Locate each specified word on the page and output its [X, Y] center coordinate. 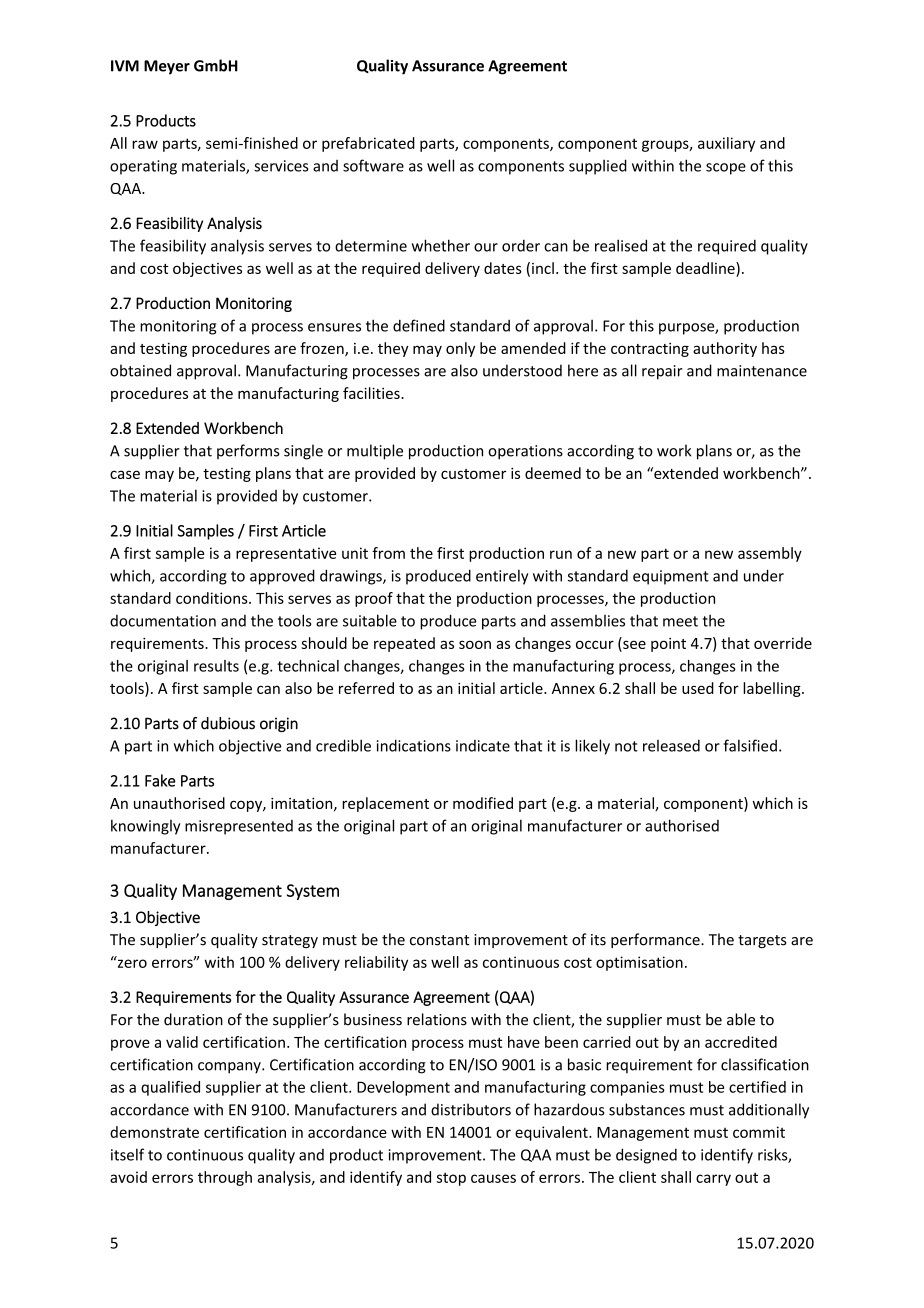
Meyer [167, 67]
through [225, 1178]
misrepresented [239, 827]
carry [713, 1180]
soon [475, 644]
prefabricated [368, 144]
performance [656, 940]
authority [725, 349]
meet [680, 621]
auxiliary [726, 144]
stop [451, 1179]
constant [439, 940]
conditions [213, 598]
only [460, 349]
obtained [140, 370]
